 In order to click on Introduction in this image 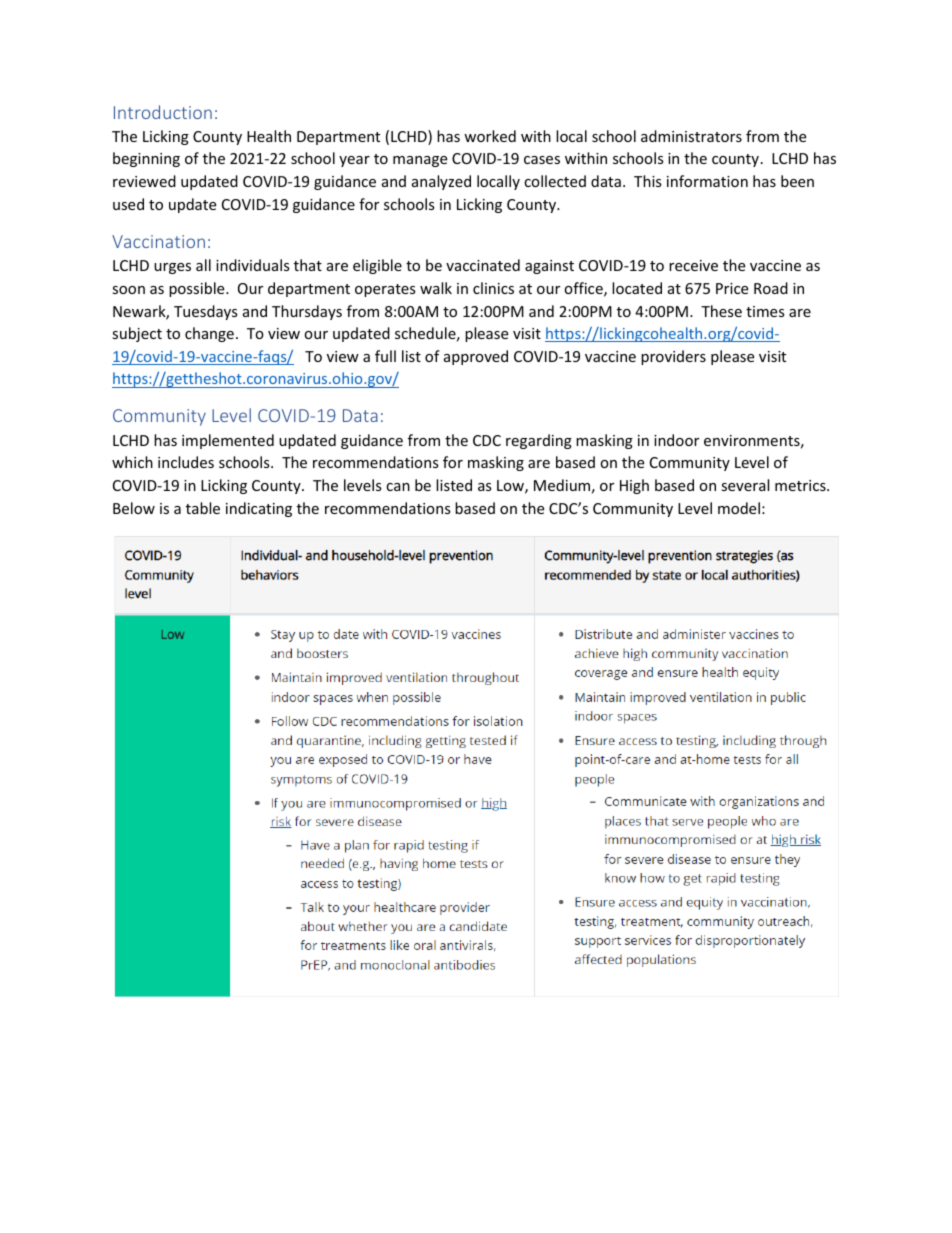, I will do `click(163, 112)`.
